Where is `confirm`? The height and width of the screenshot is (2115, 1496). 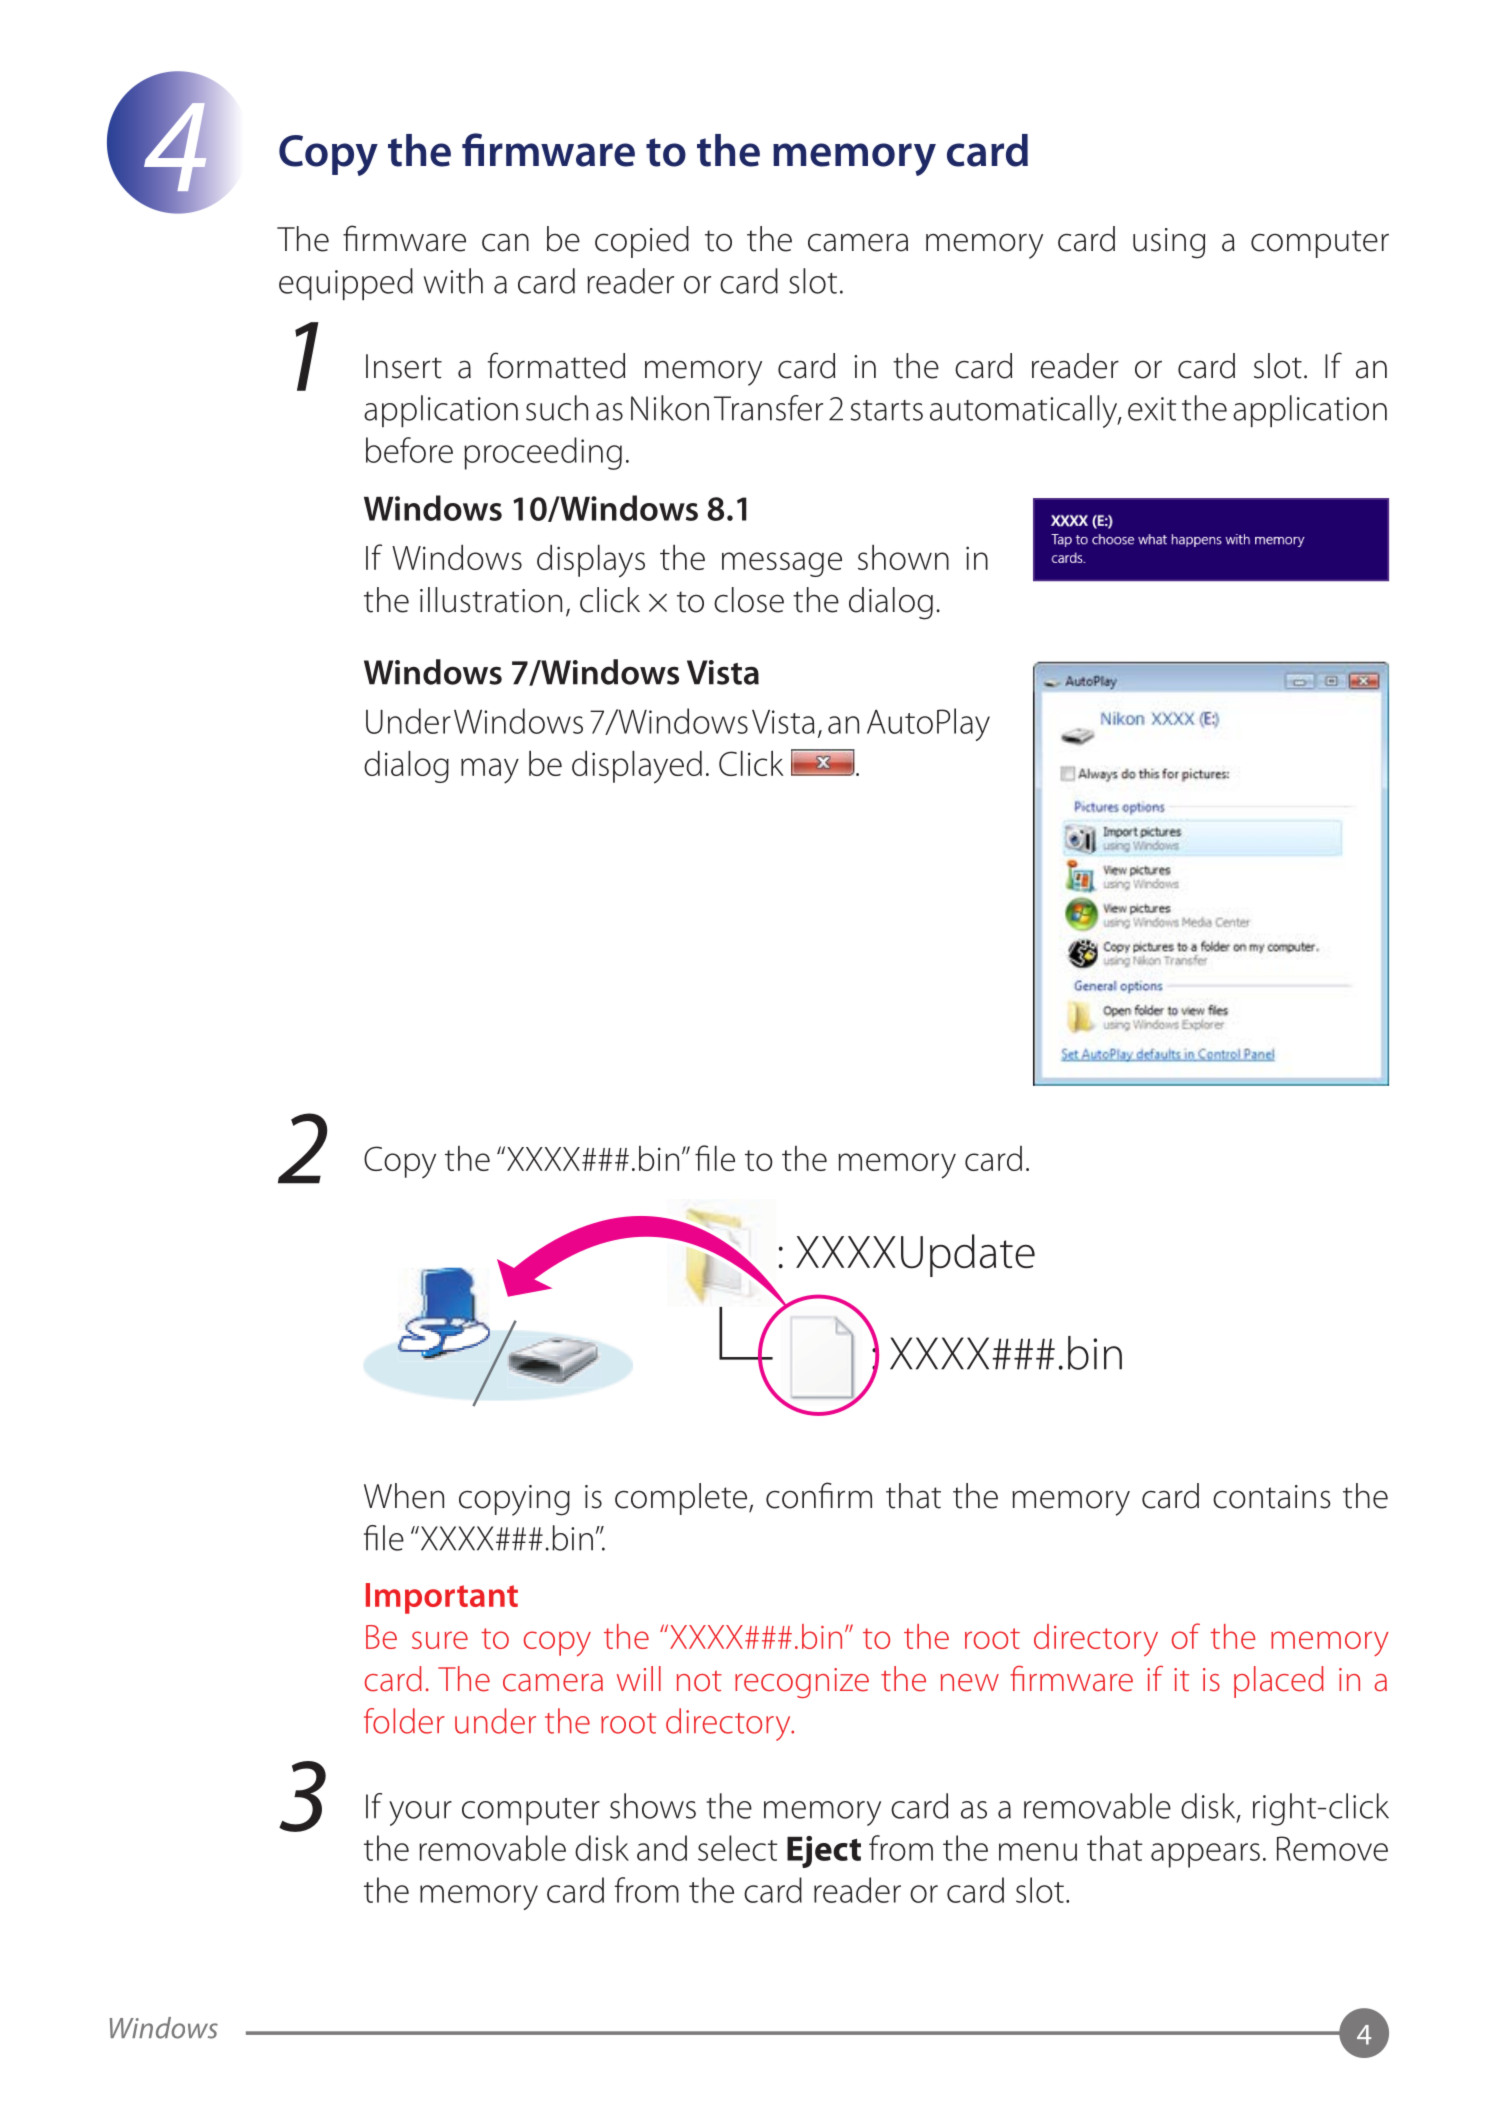
confirm is located at coordinates (819, 1495).
